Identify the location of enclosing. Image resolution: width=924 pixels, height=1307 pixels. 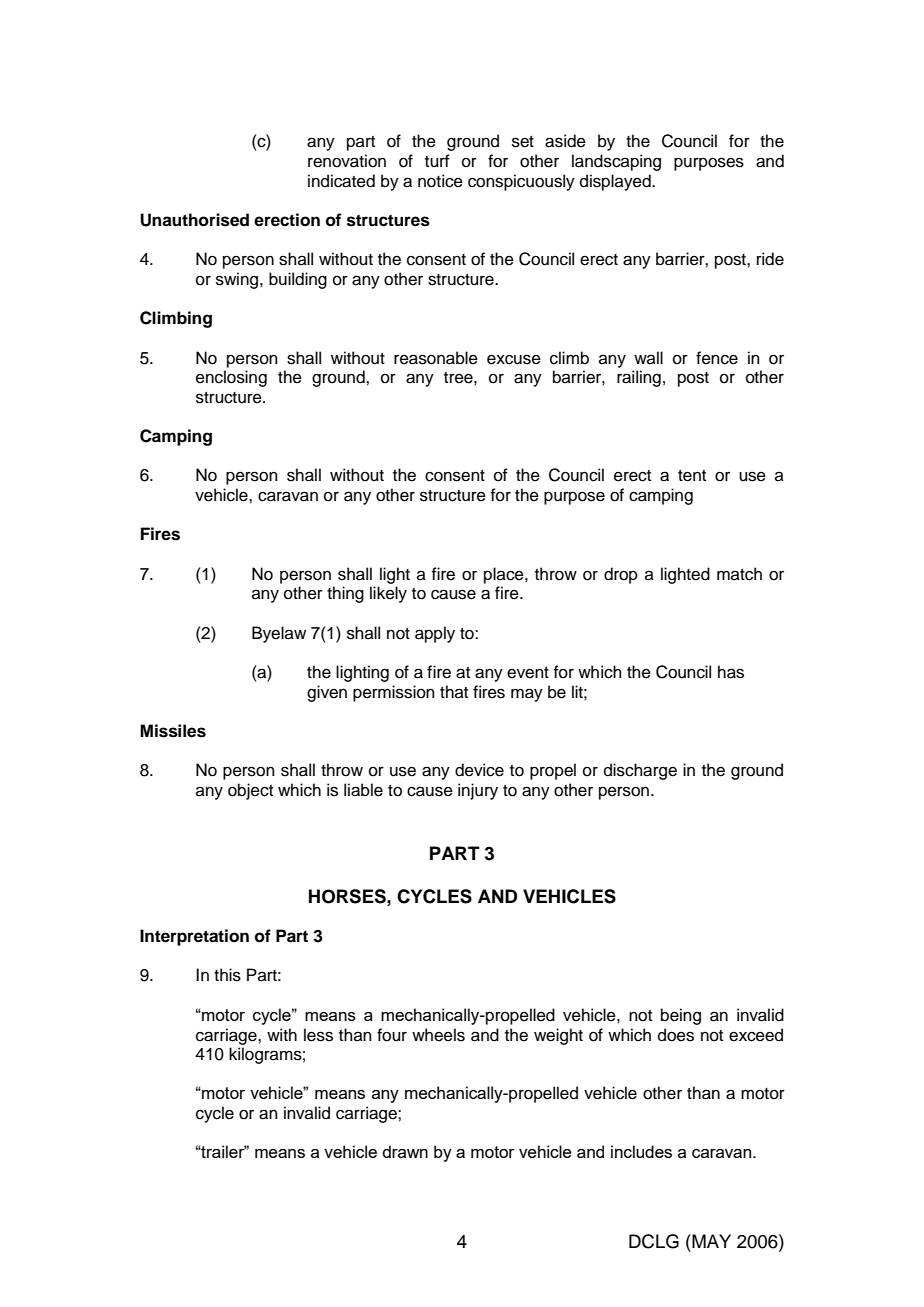
(231, 378).
